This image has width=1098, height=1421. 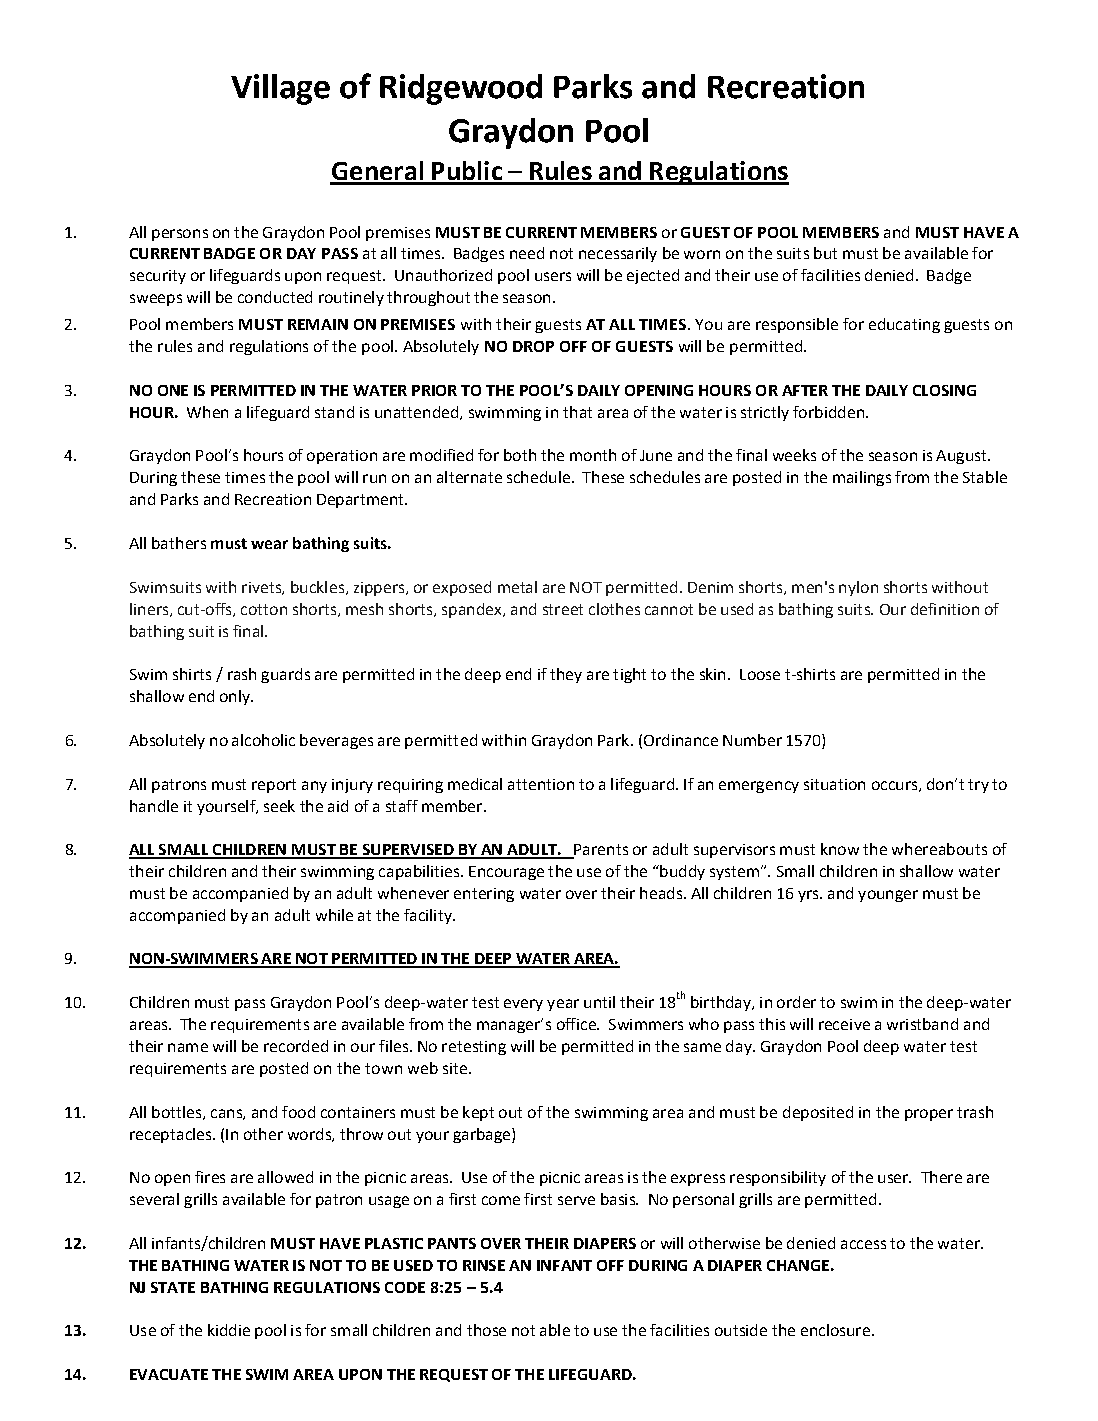 What do you see at coordinates (296, 1046) in the image?
I see `recorded` at bounding box center [296, 1046].
